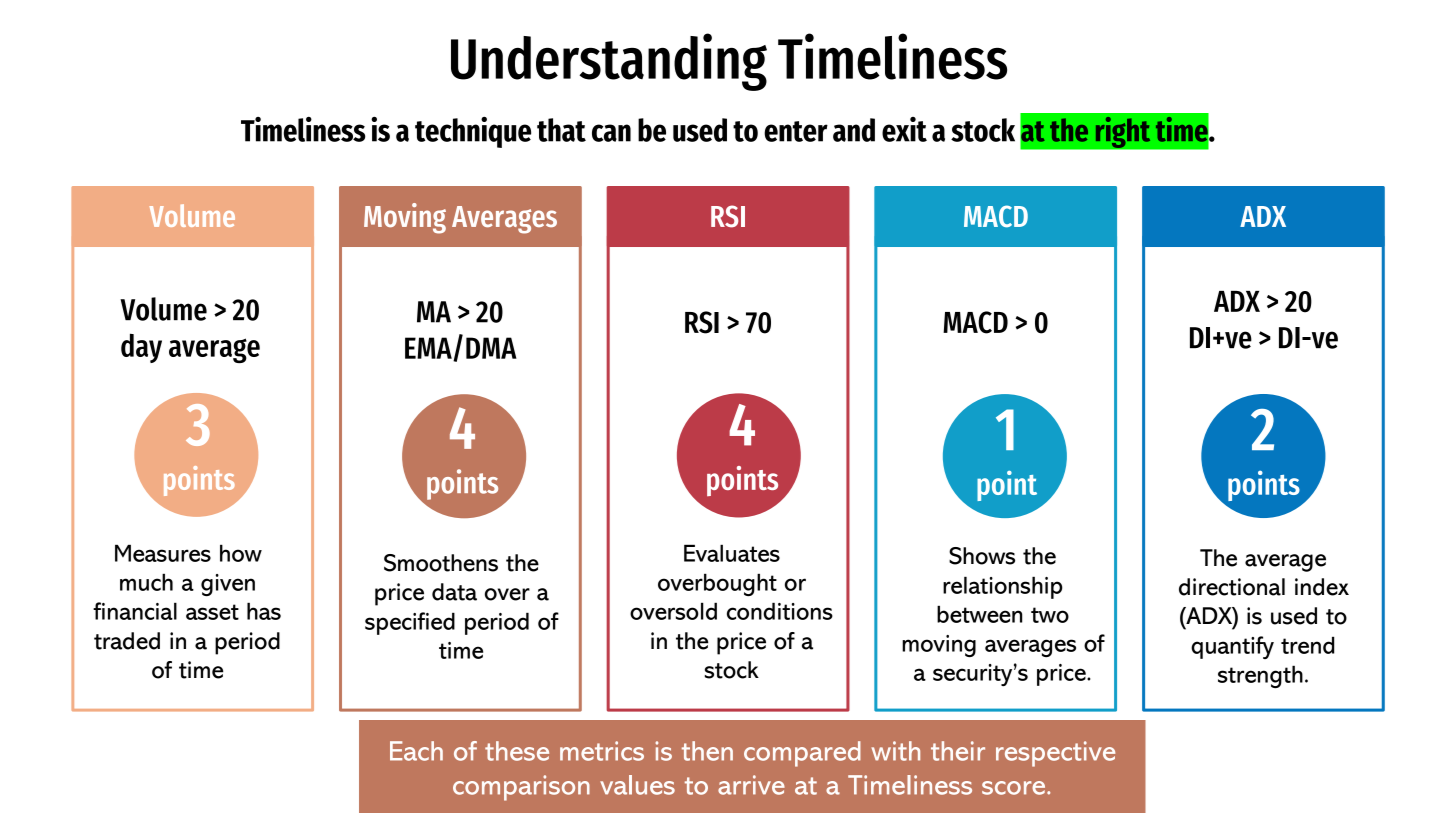 The width and height of the screenshot is (1456, 819). What do you see at coordinates (473, 132) in the screenshot?
I see `technique` at bounding box center [473, 132].
